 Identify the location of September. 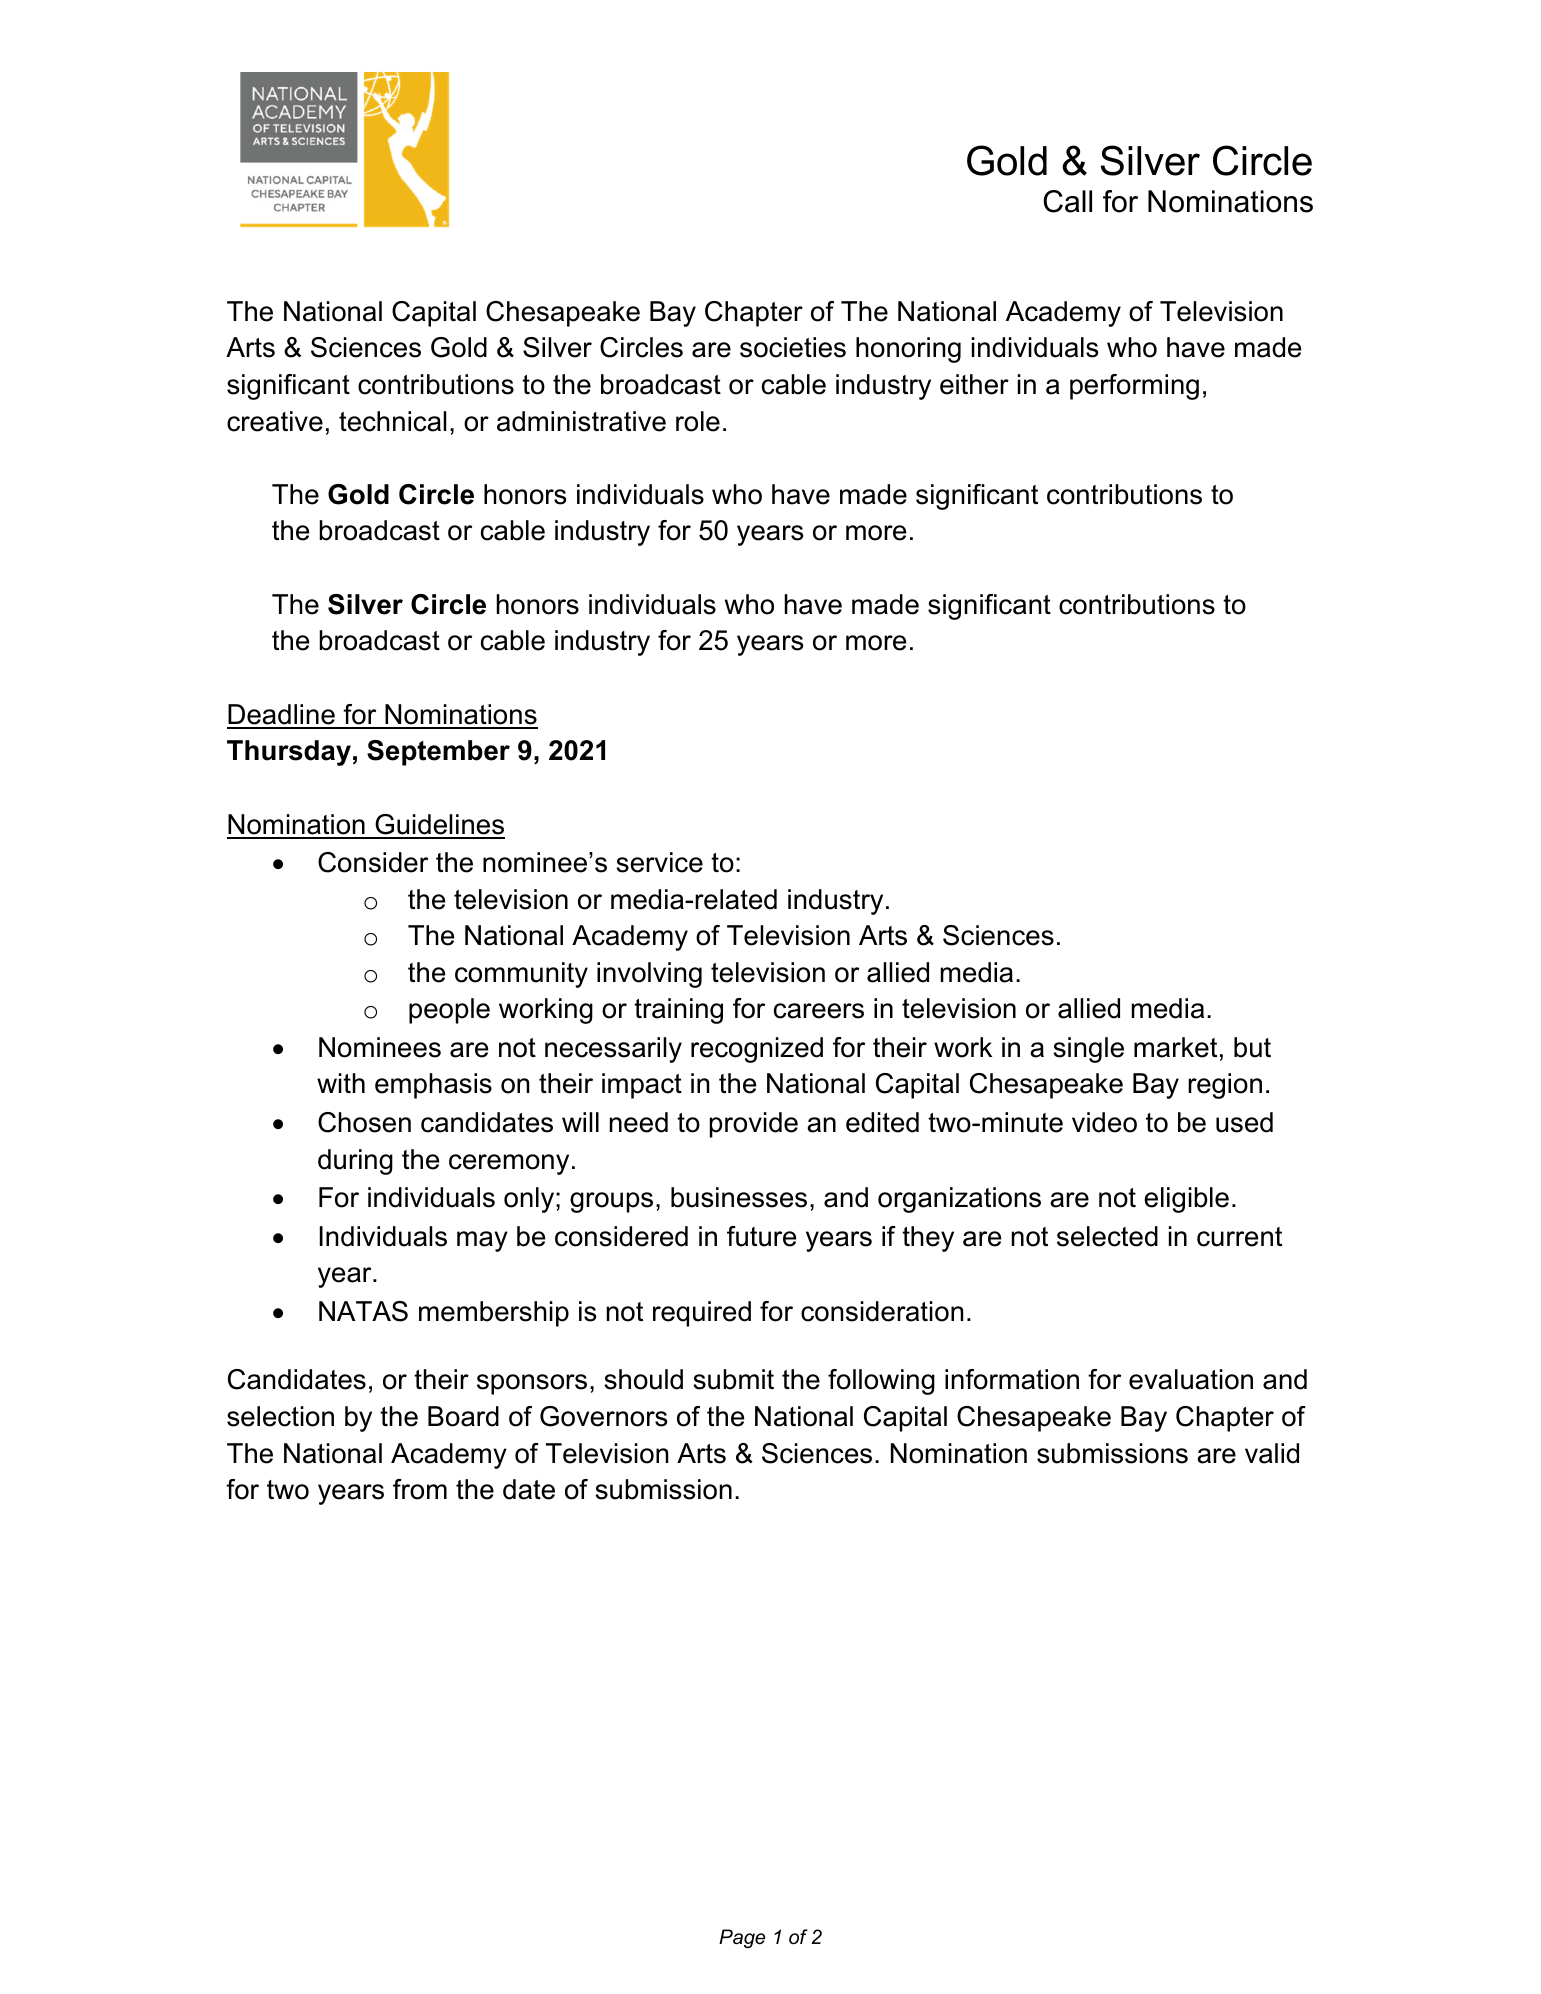
(438, 753).
